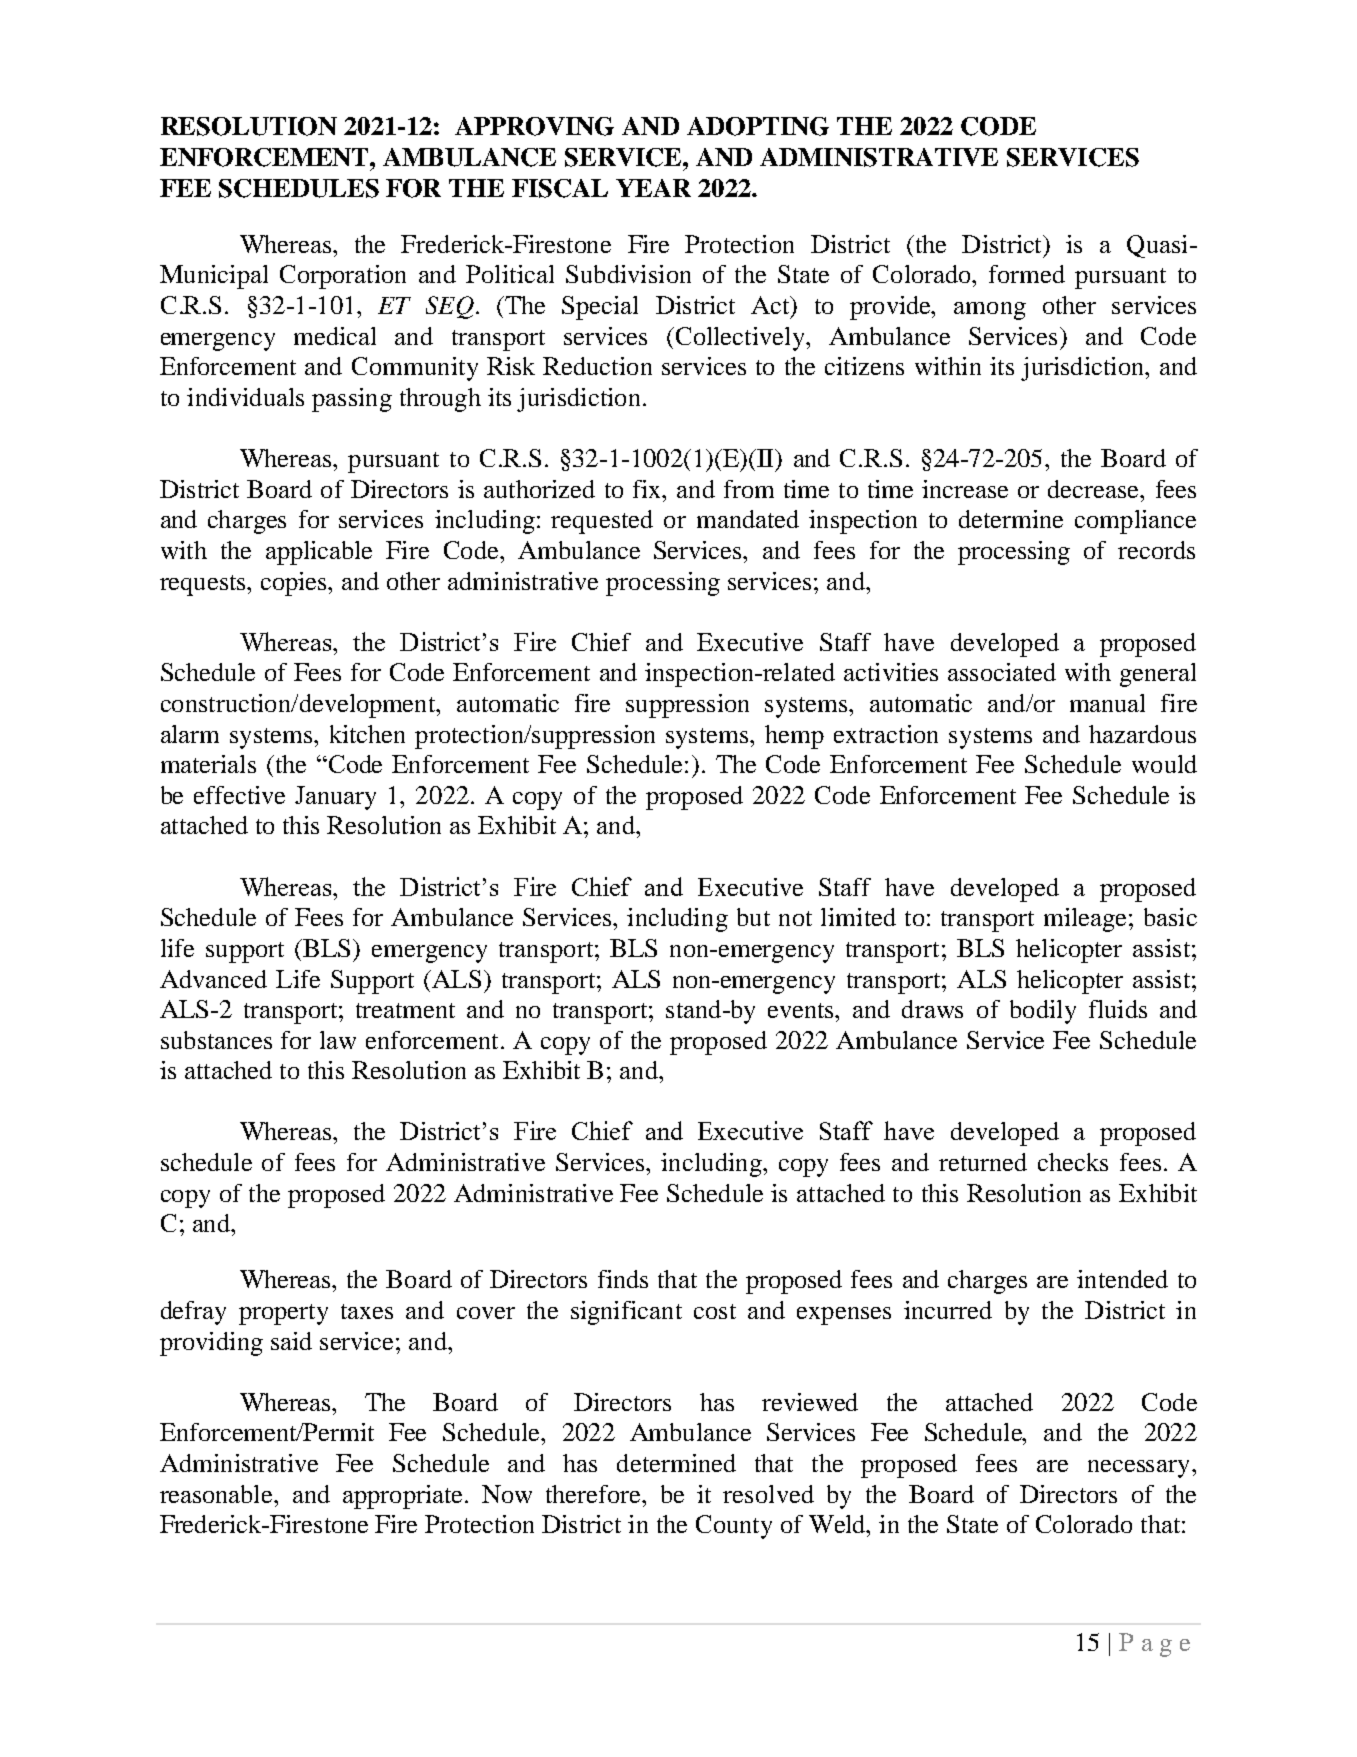  I want to click on events, so click(802, 1010).
